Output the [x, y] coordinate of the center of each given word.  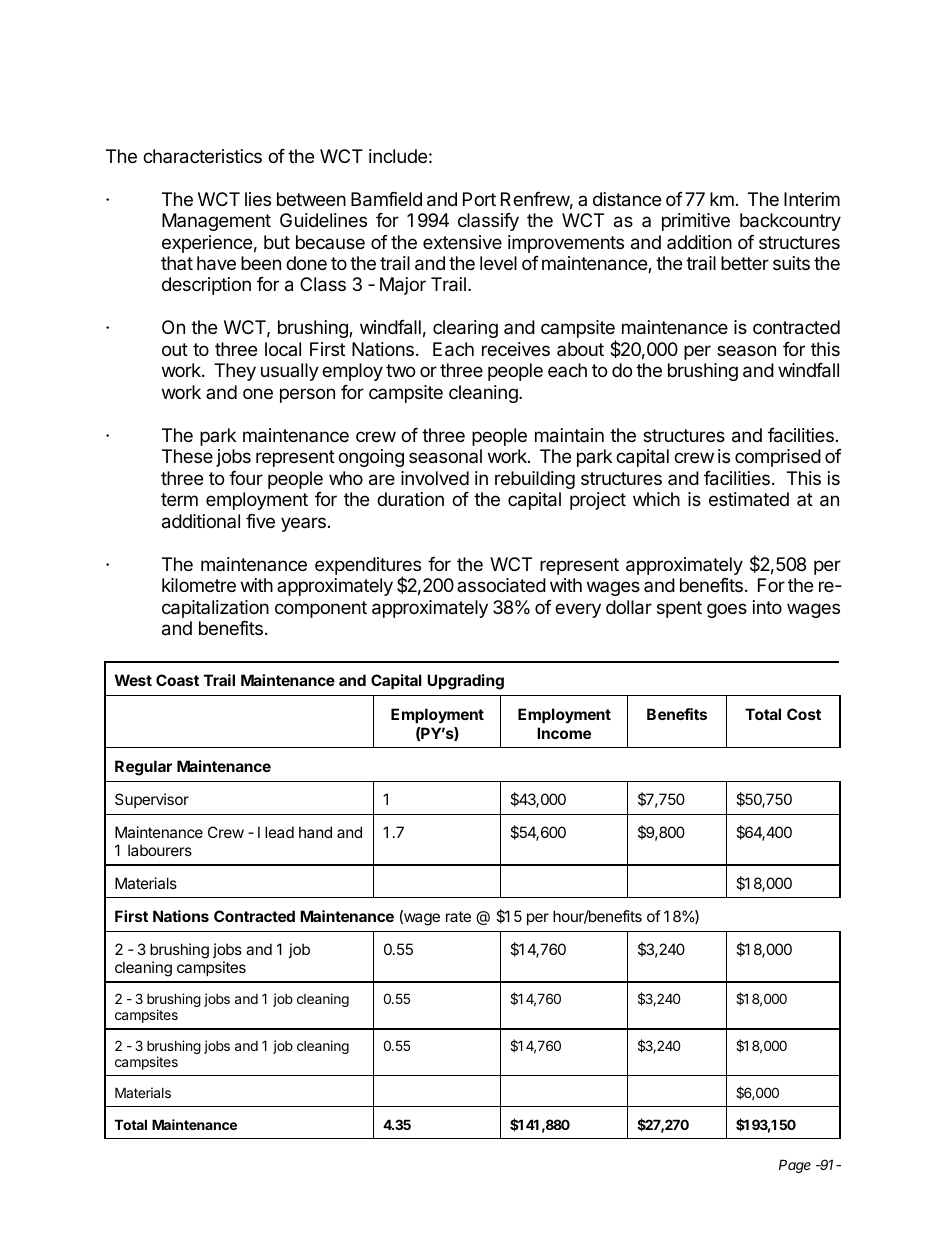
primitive [696, 222]
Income [564, 733]
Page [795, 1166]
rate [458, 916]
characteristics [202, 156]
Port [479, 199]
